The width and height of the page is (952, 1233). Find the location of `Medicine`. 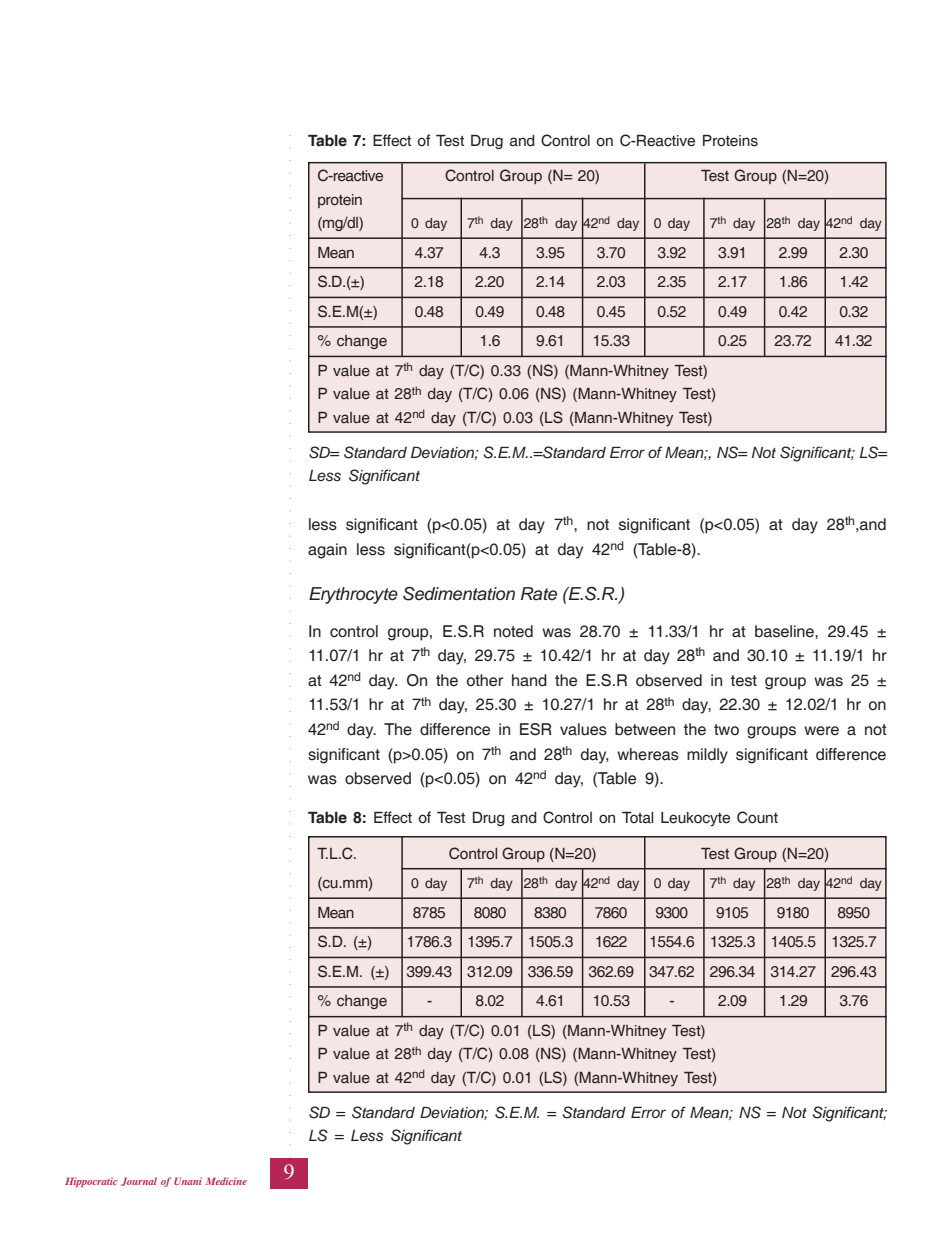

Medicine is located at coordinates (226, 1181).
